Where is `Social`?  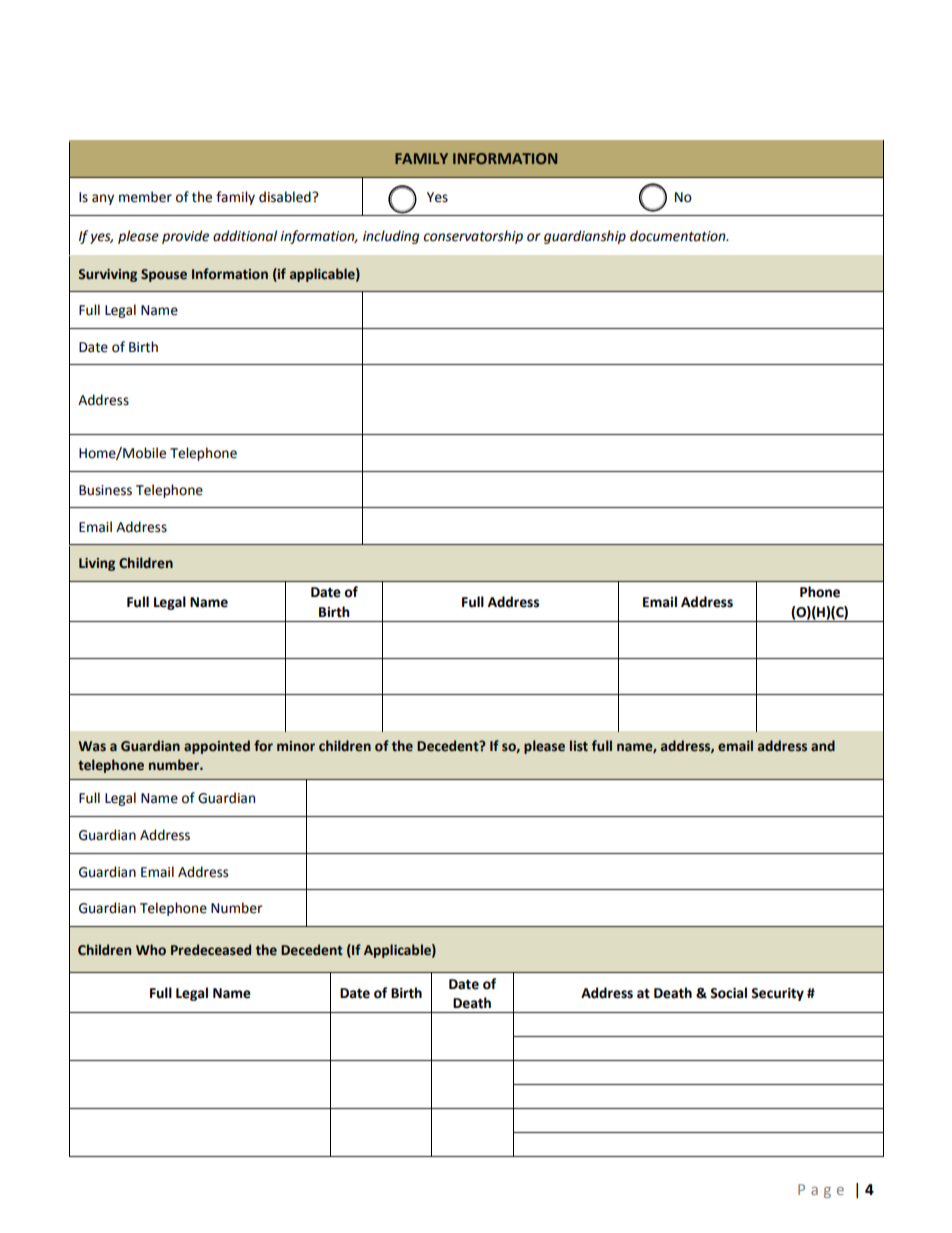
Social is located at coordinates (728, 993).
